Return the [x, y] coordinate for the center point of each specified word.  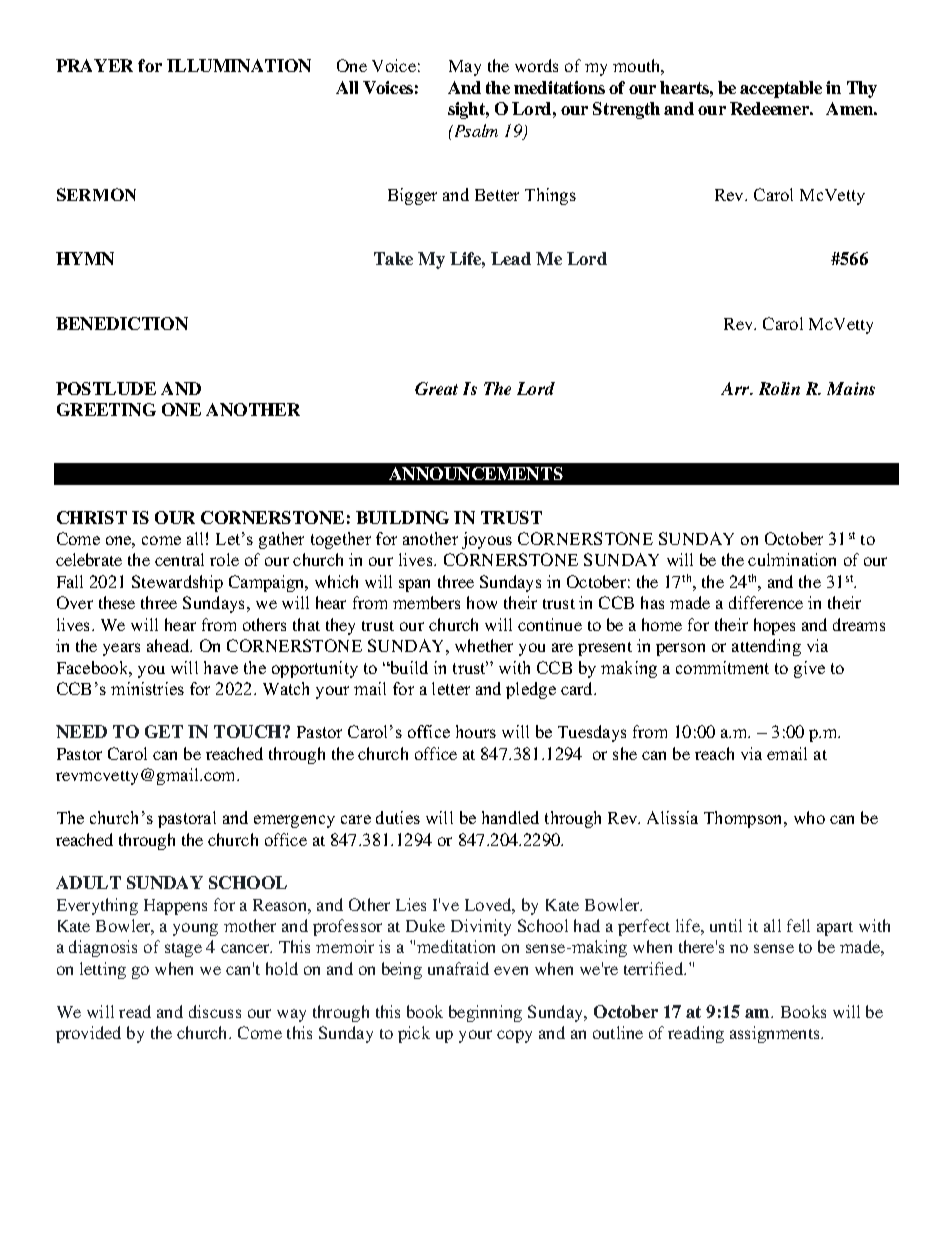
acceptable [781, 89]
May [465, 68]
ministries [147, 688]
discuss [215, 1011]
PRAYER [94, 65]
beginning [485, 1013]
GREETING [106, 409]
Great [436, 388]
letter [451, 688]
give [809, 669]
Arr [737, 388]
